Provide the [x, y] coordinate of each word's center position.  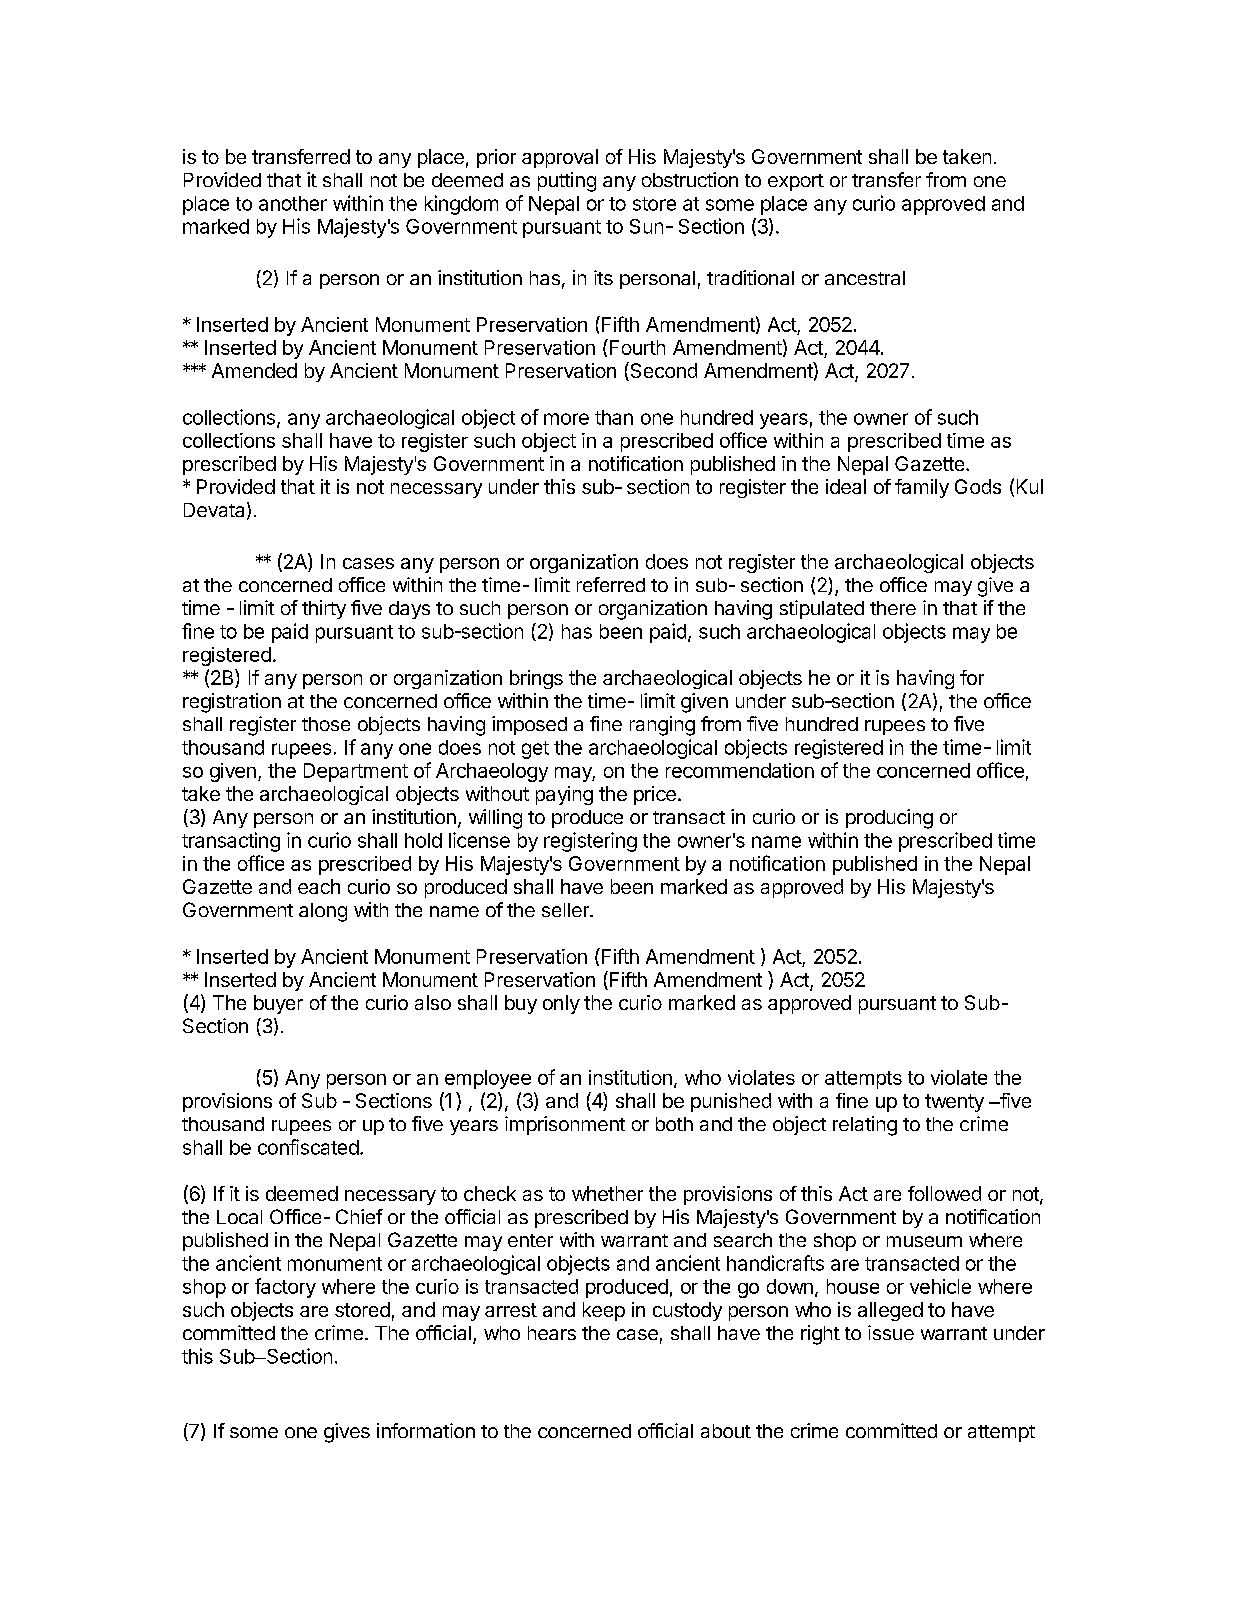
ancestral [865, 278]
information [426, 1430]
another [293, 203]
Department [356, 772]
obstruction [690, 179]
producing [889, 819]
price [655, 795]
